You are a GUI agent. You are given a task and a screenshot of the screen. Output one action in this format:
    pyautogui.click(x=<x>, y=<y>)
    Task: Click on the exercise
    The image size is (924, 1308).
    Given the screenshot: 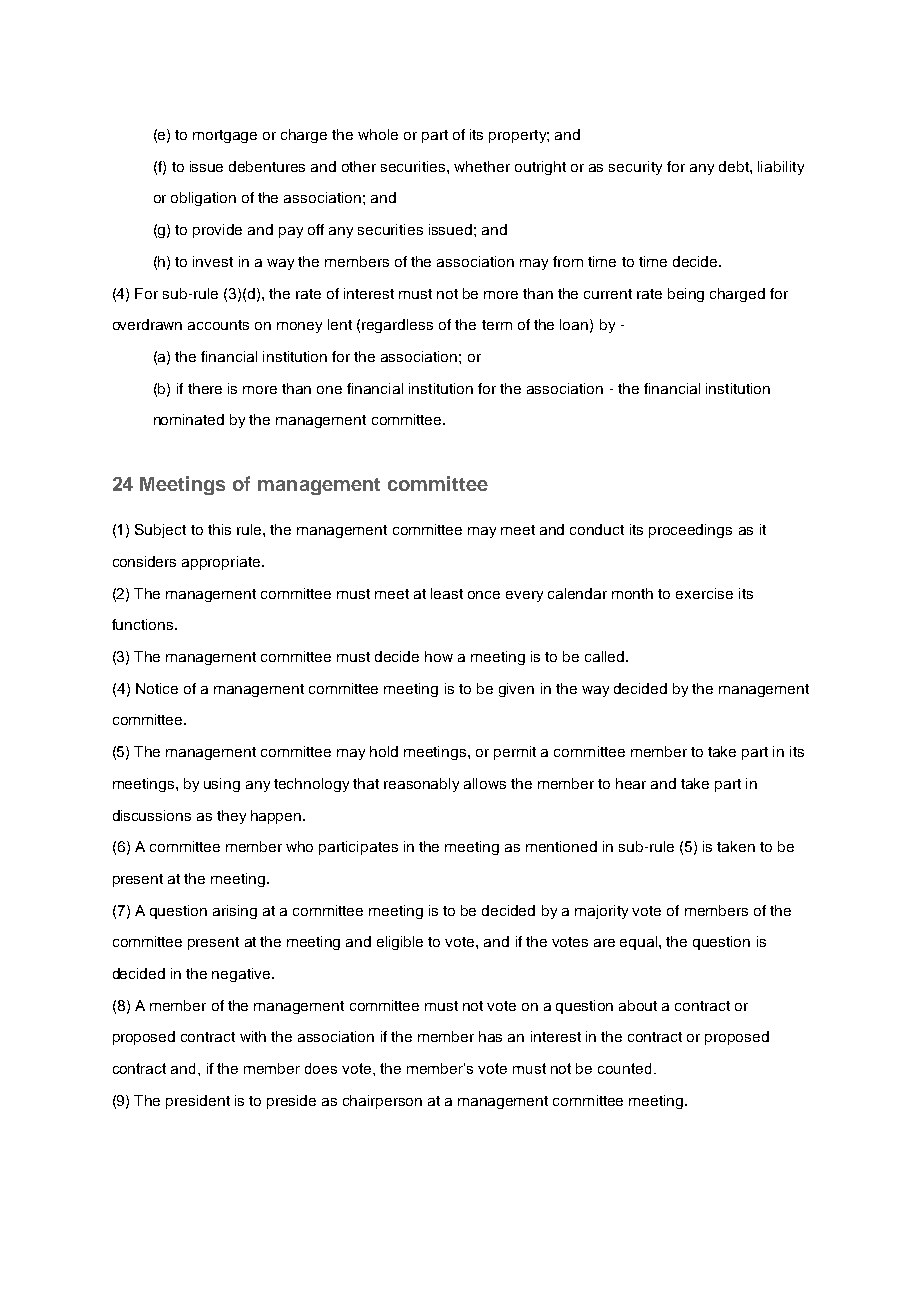 What is the action you would take?
    pyautogui.click(x=704, y=593)
